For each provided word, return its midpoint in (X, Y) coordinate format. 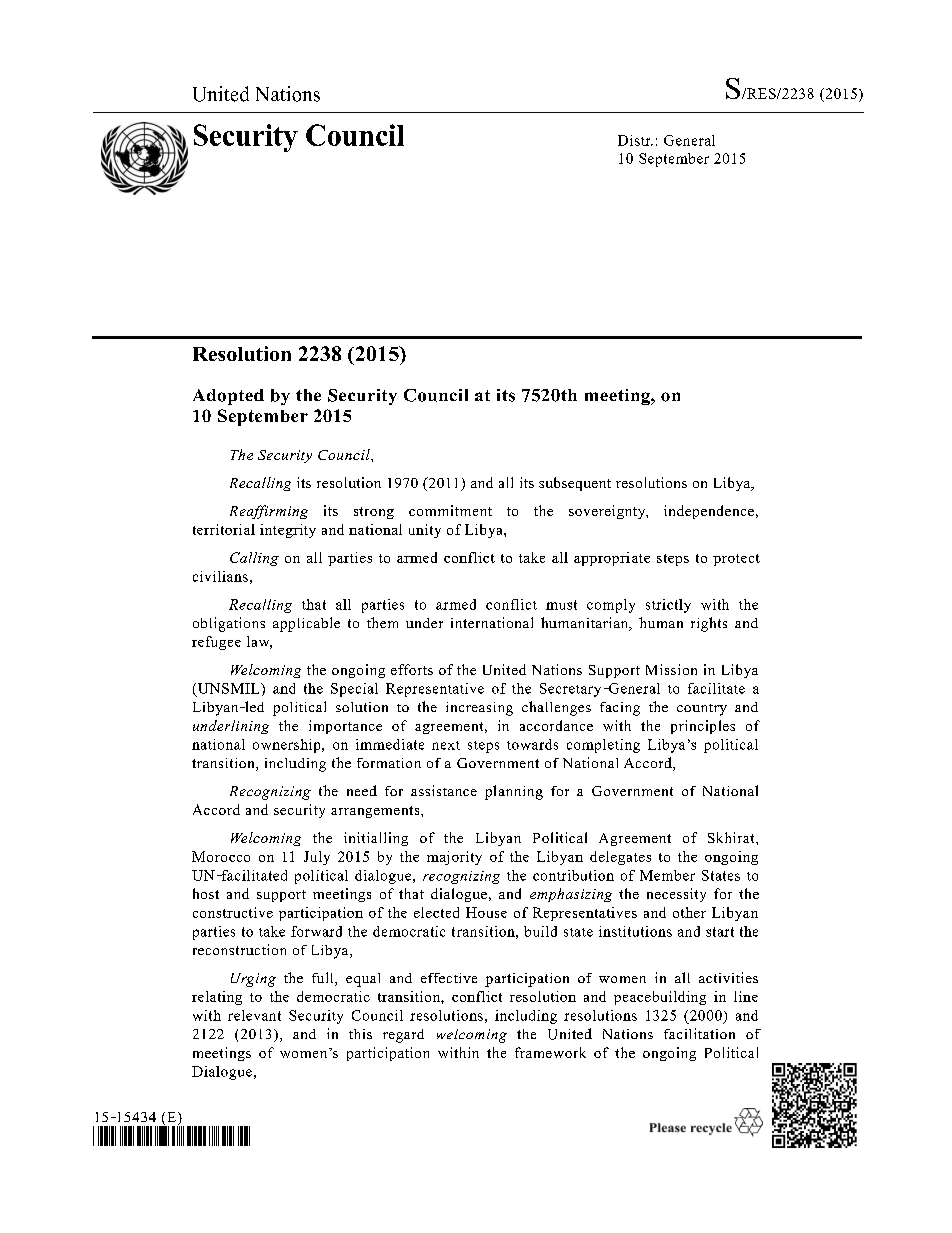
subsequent (575, 484)
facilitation (699, 1033)
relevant (254, 1015)
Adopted (228, 397)
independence (709, 512)
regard (403, 1036)
